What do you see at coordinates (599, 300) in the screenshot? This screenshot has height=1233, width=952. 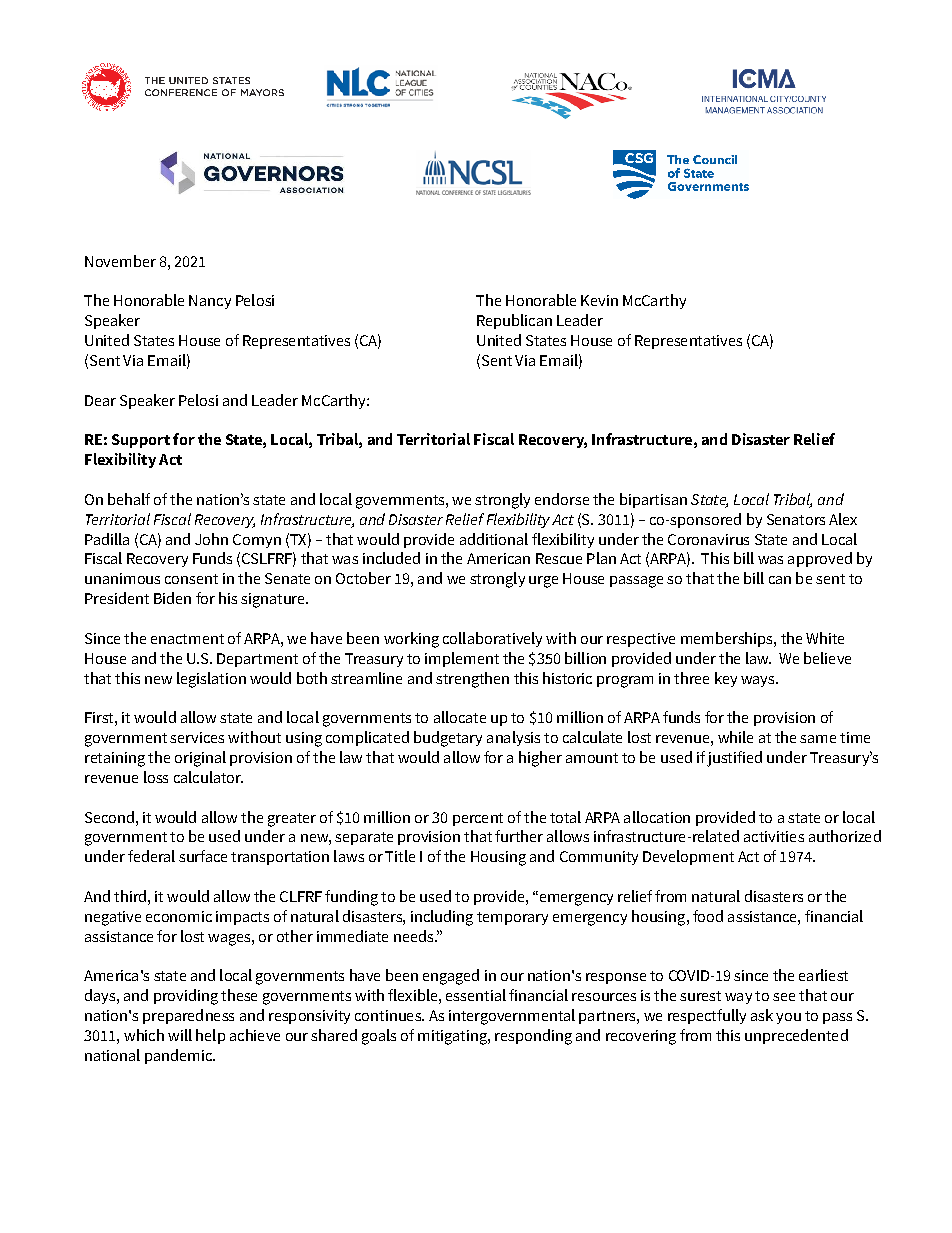 I see `Kevin` at bounding box center [599, 300].
